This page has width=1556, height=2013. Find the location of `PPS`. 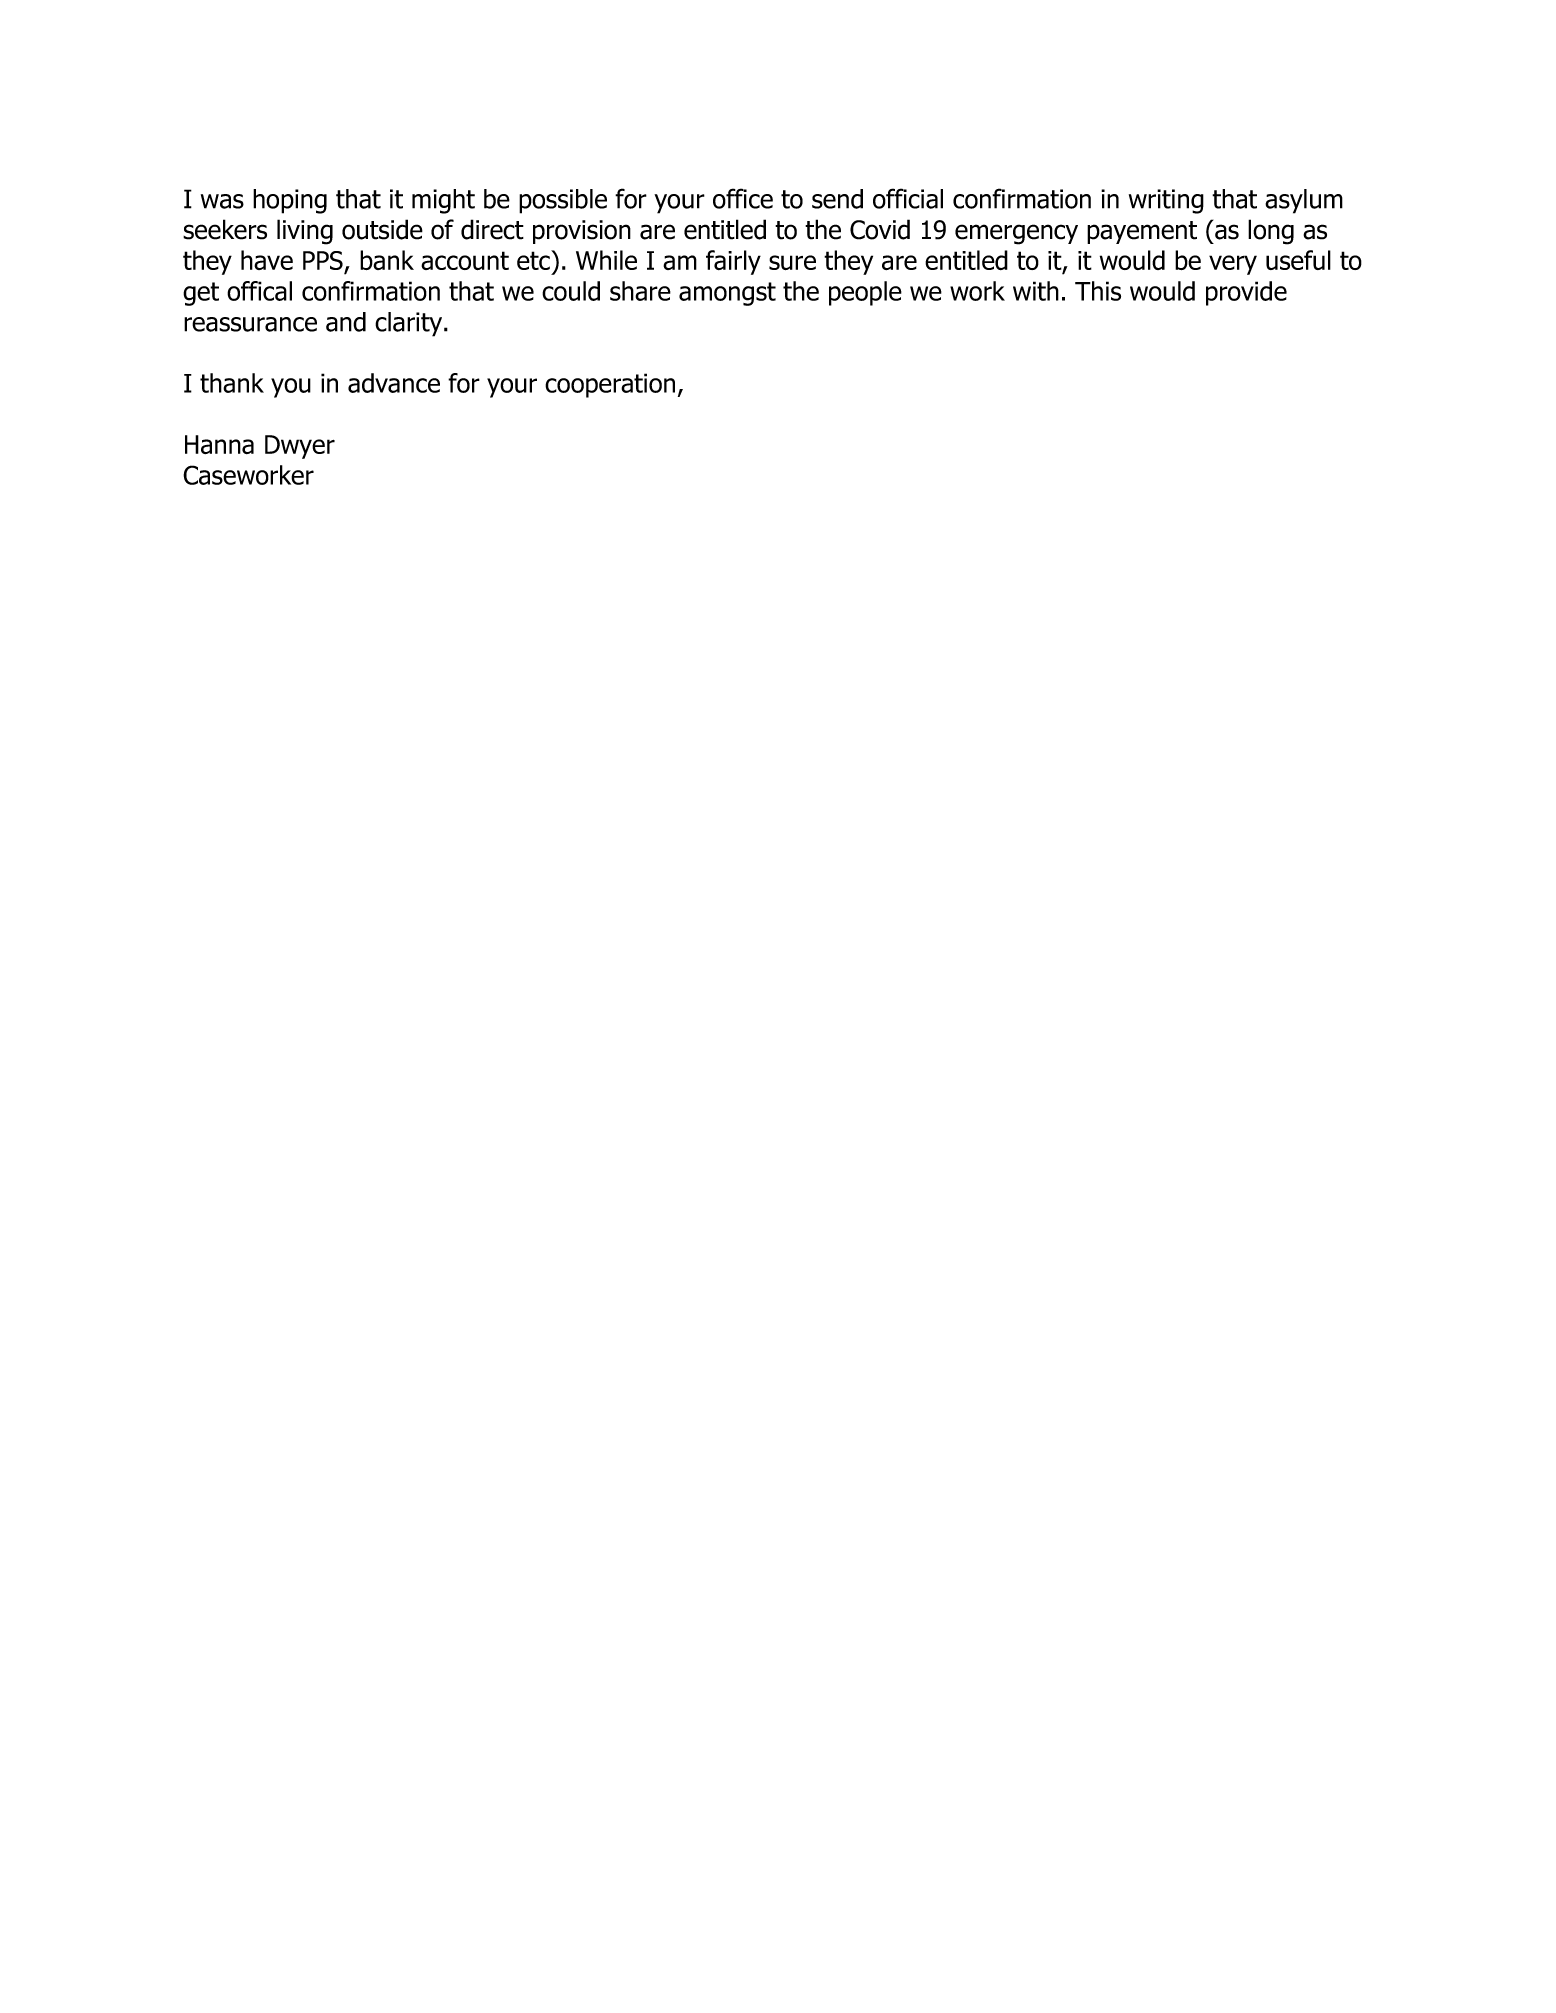

PPS is located at coordinates (324, 262).
